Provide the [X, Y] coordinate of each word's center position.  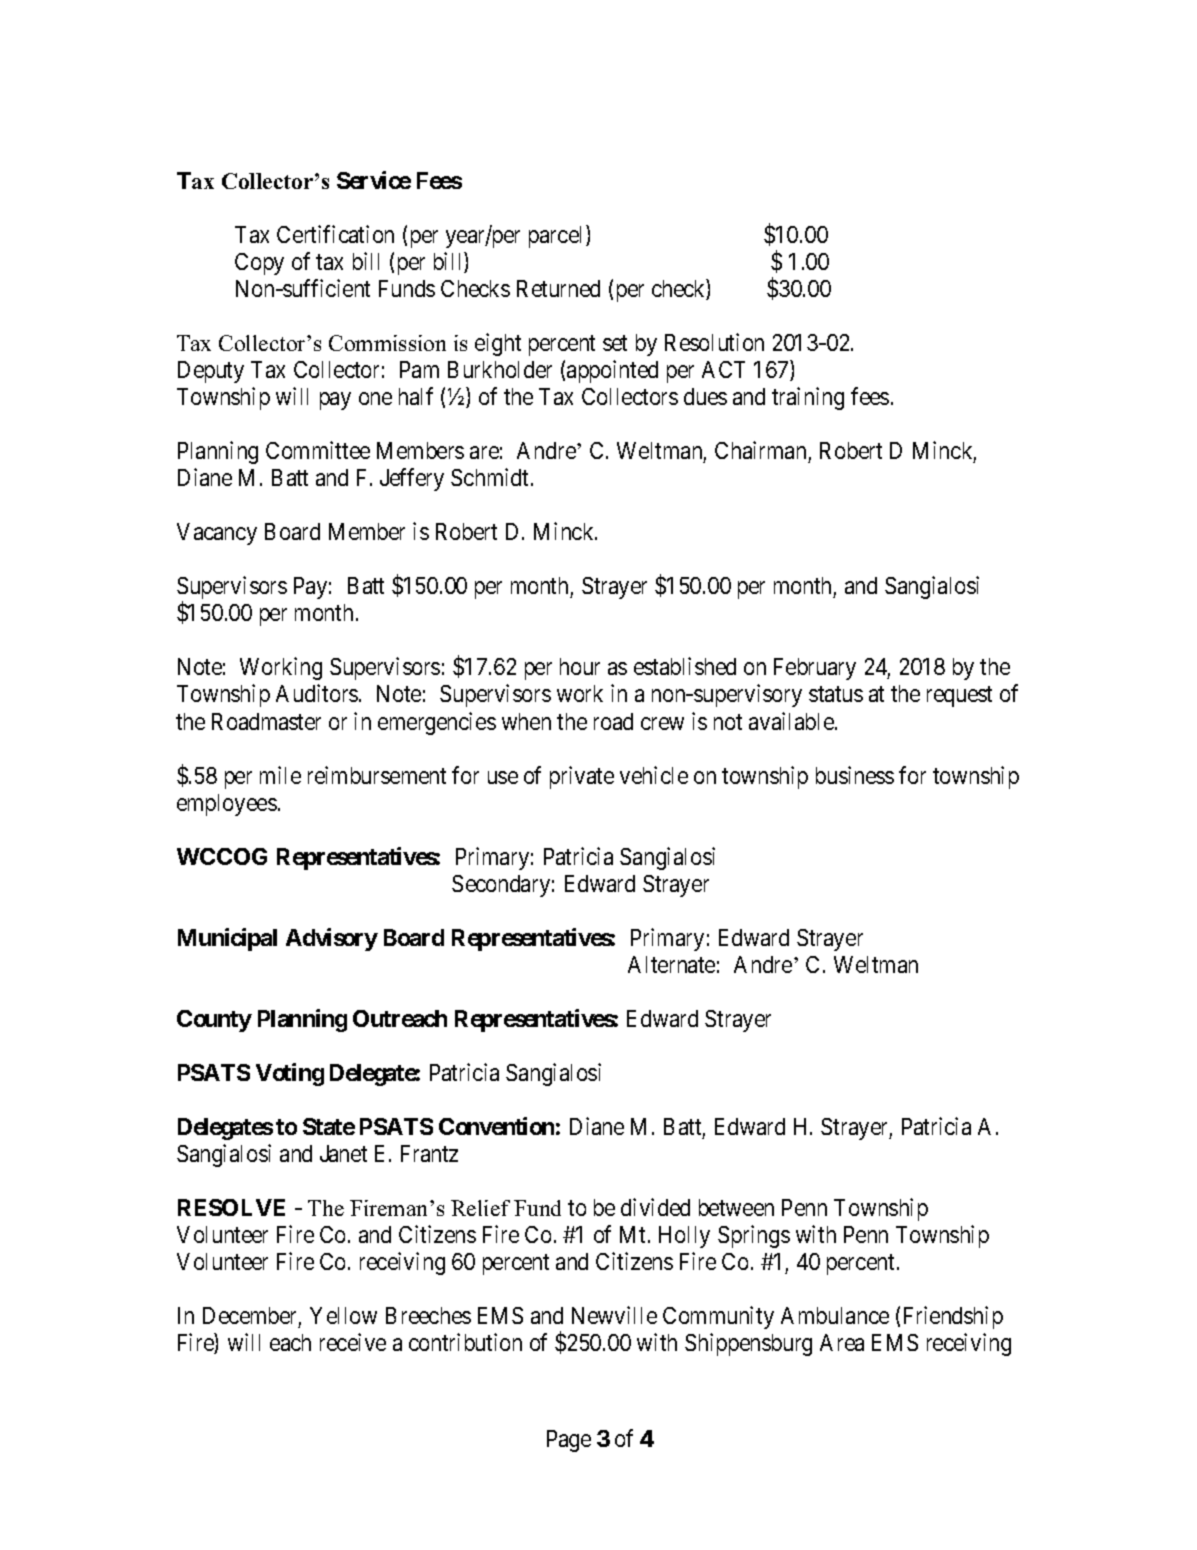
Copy [259, 264]
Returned [558, 288]
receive [353, 1342]
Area [842, 1342]
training [808, 398]
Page [569, 1441]
